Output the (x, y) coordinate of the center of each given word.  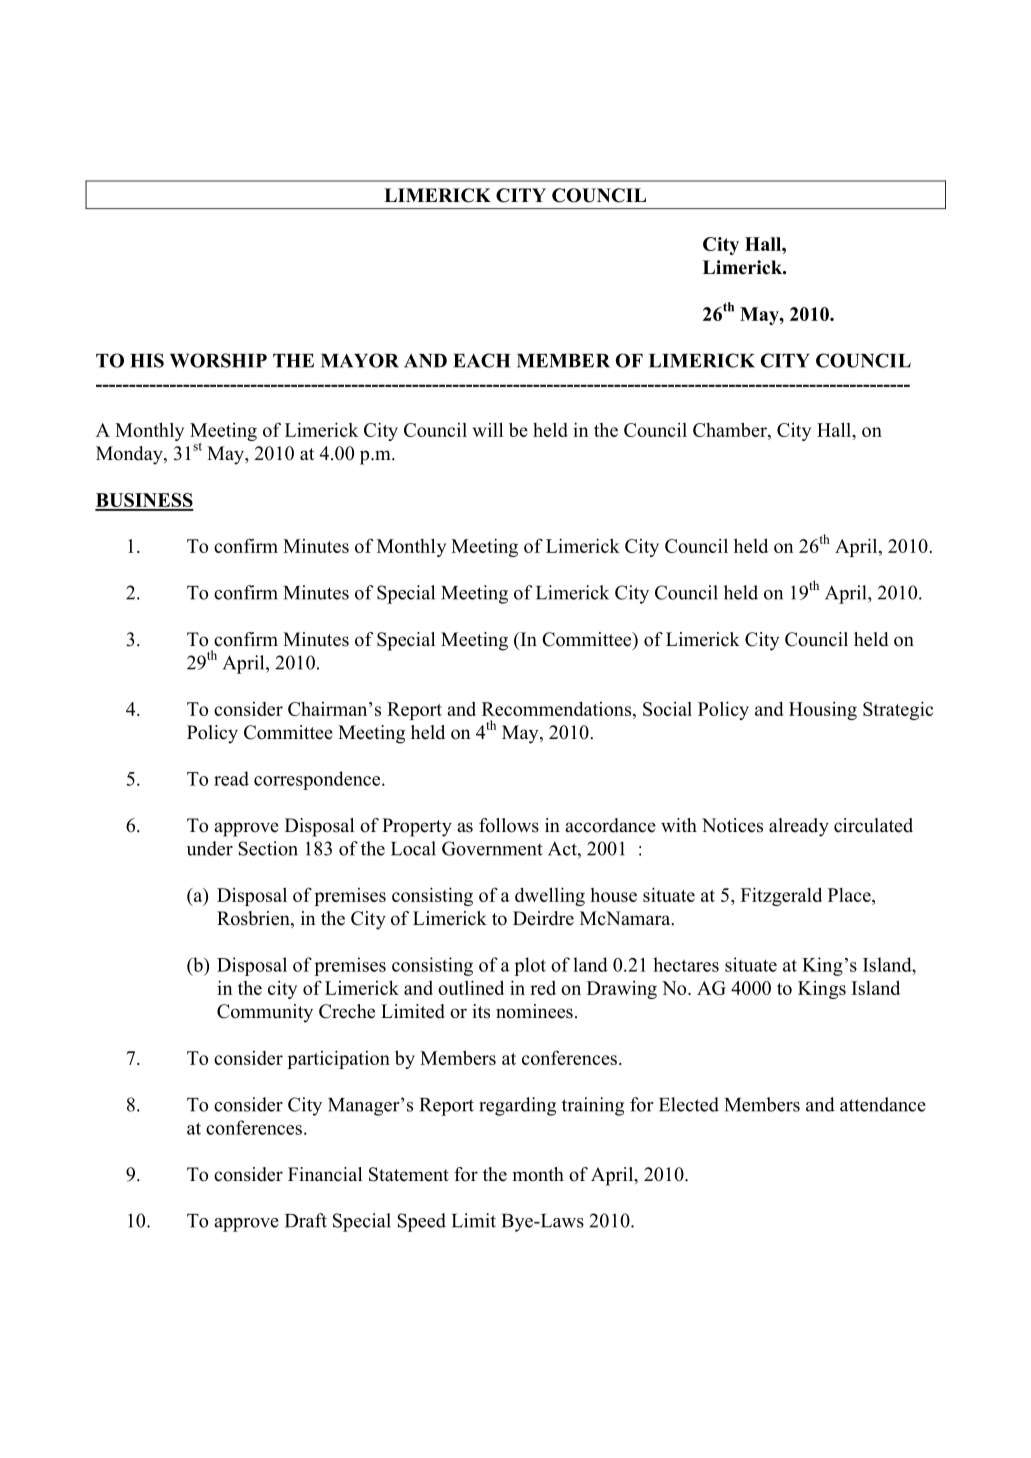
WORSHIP (218, 360)
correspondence (318, 780)
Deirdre (543, 918)
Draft (306, 1220)
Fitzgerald (781, 896)
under (210, 848)
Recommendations (558, 709)
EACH (481, 360)
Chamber (731, 429)
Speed (422, 1222)
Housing (823, 711)
